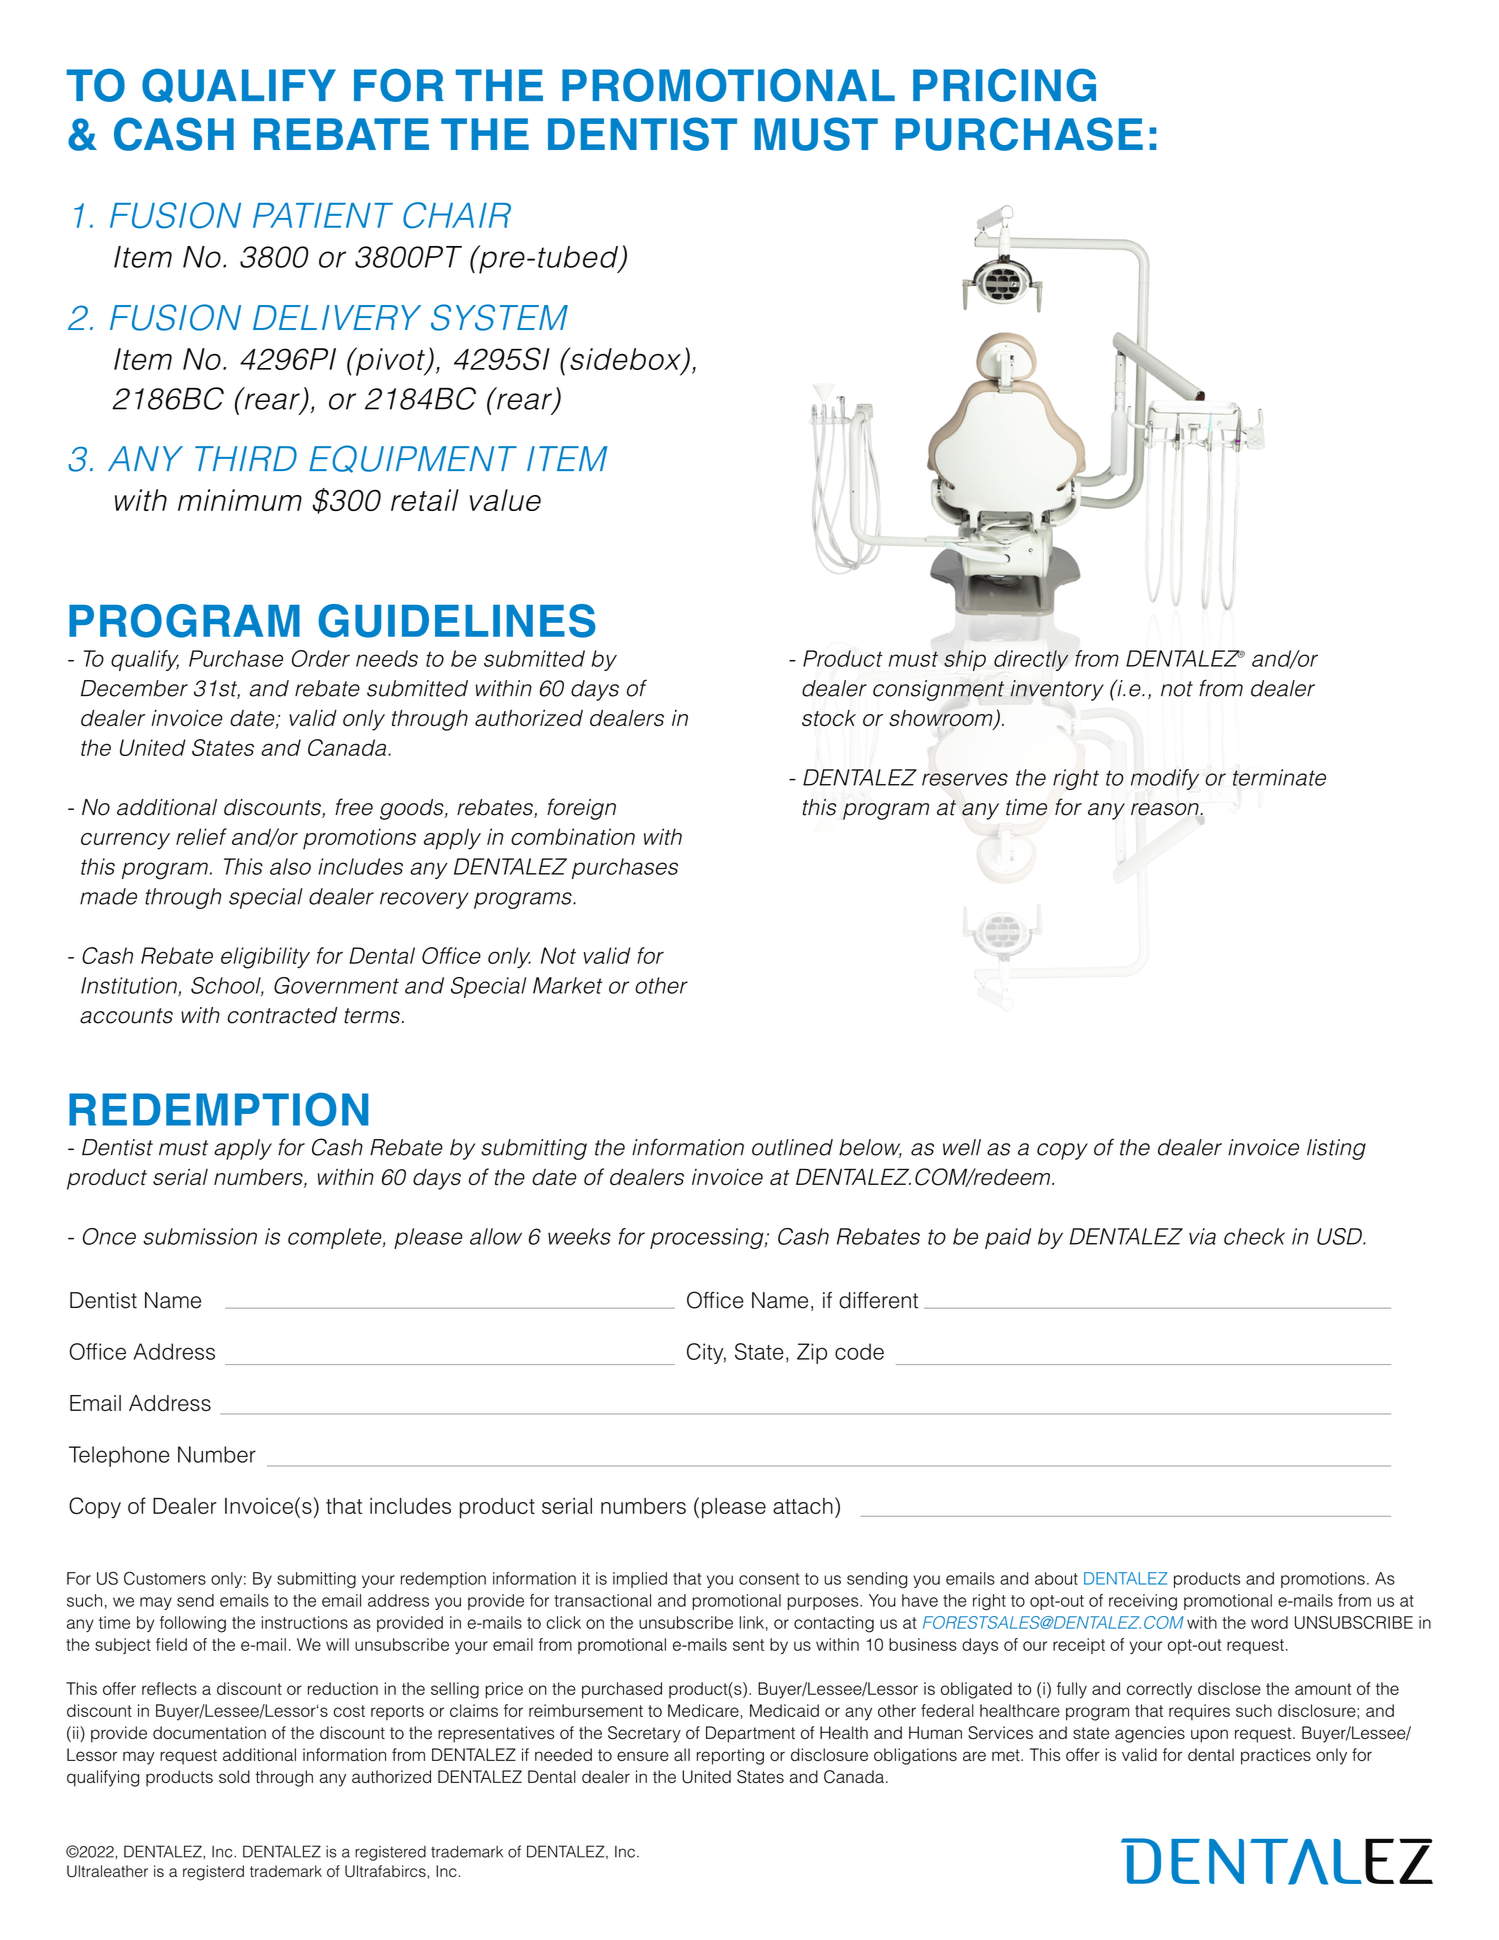  What do you see at coordinates (457, 215) in the screenshot?
I see `CHAIR` at bounding box center [457, 215].
